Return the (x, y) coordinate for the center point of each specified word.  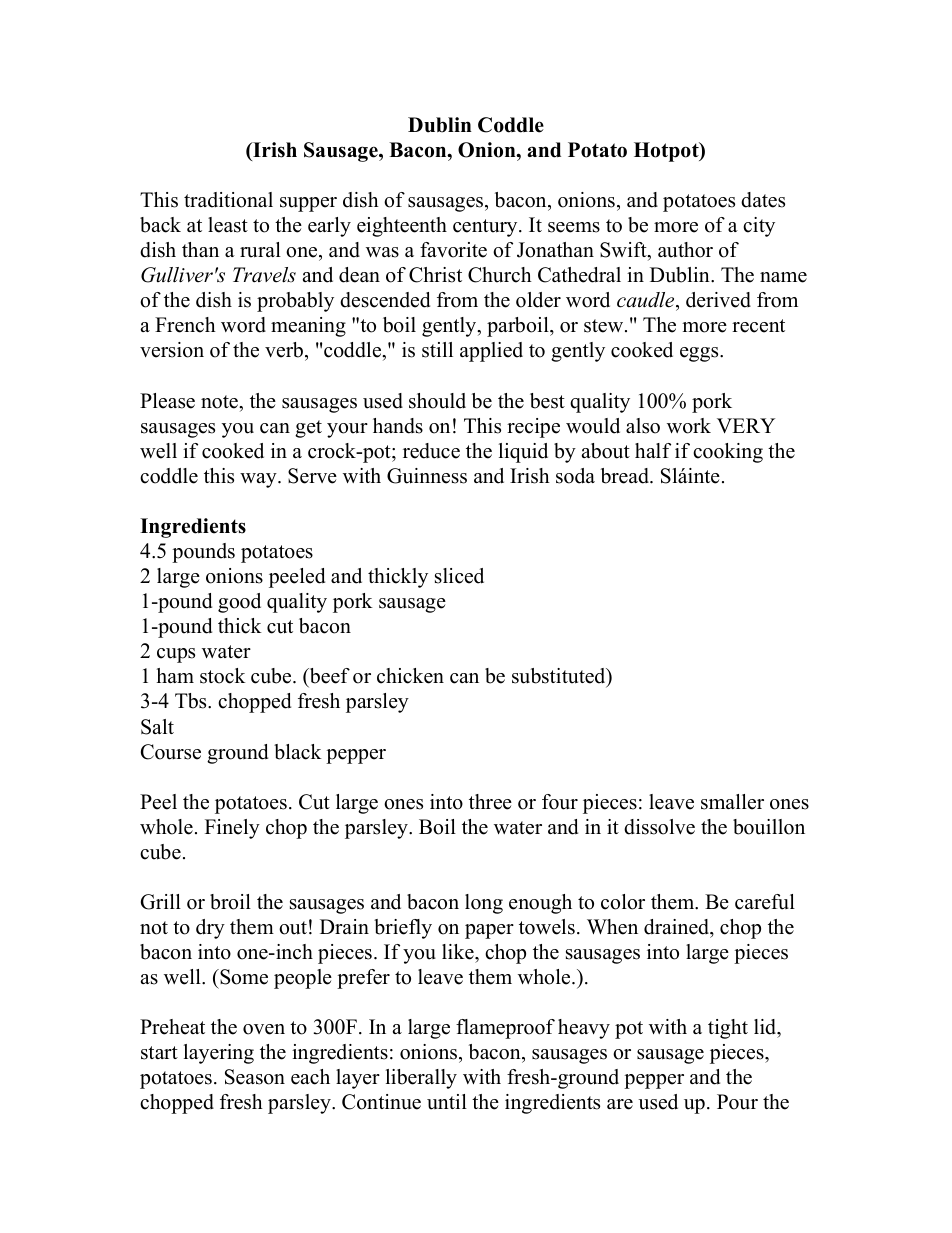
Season (255, 1077)
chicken (410, 676)
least (228, 225)
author (685, 250)
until (447, 1102)
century (486, 228)
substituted (560, 677)
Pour (737, 1102)
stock (223, 676)
